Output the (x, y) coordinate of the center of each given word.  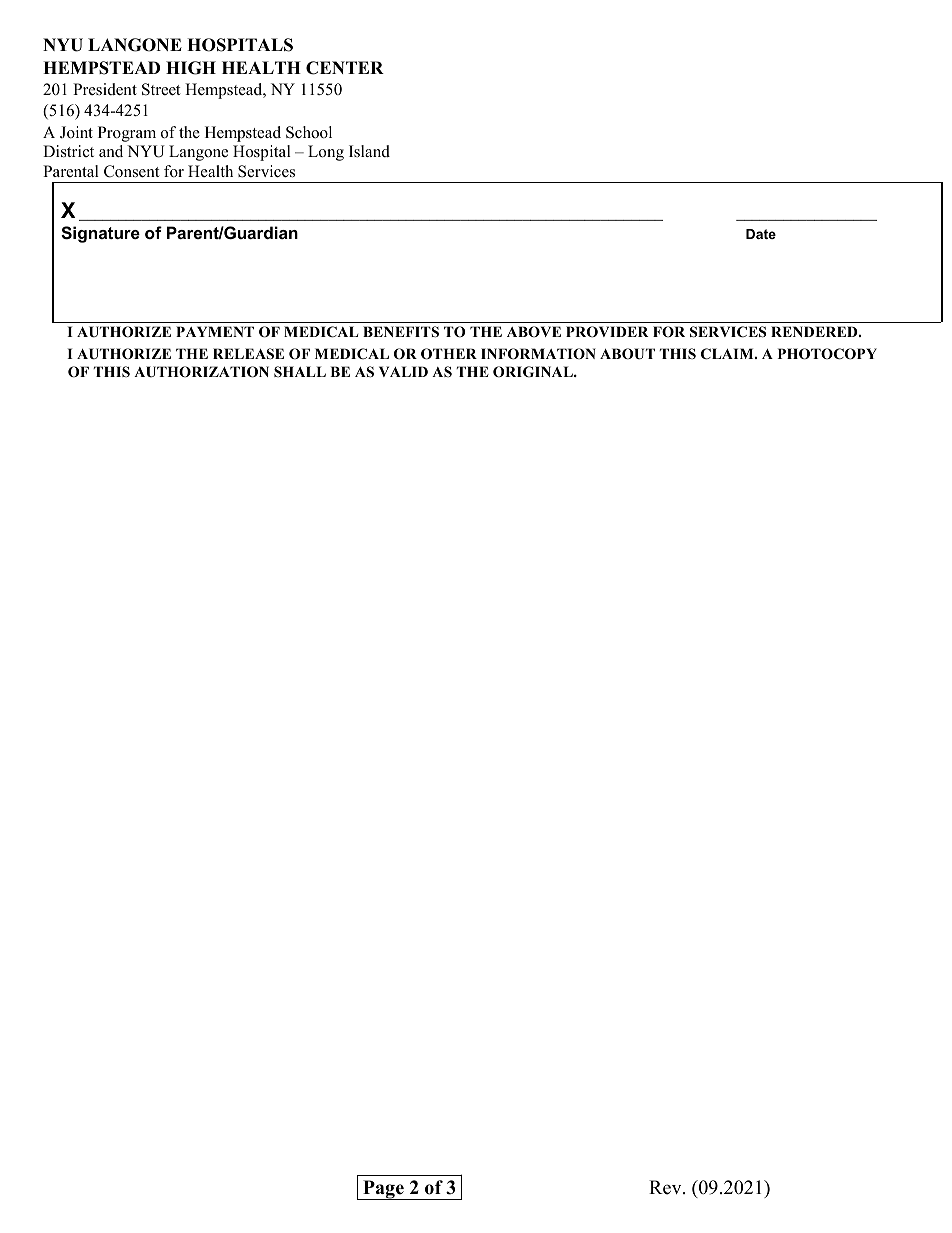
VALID (403, 371)
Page (383, 1190)
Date (761, 234)
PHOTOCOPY (827, 354)
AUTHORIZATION (201, 372)
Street (161, 89)
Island (369, 151)
